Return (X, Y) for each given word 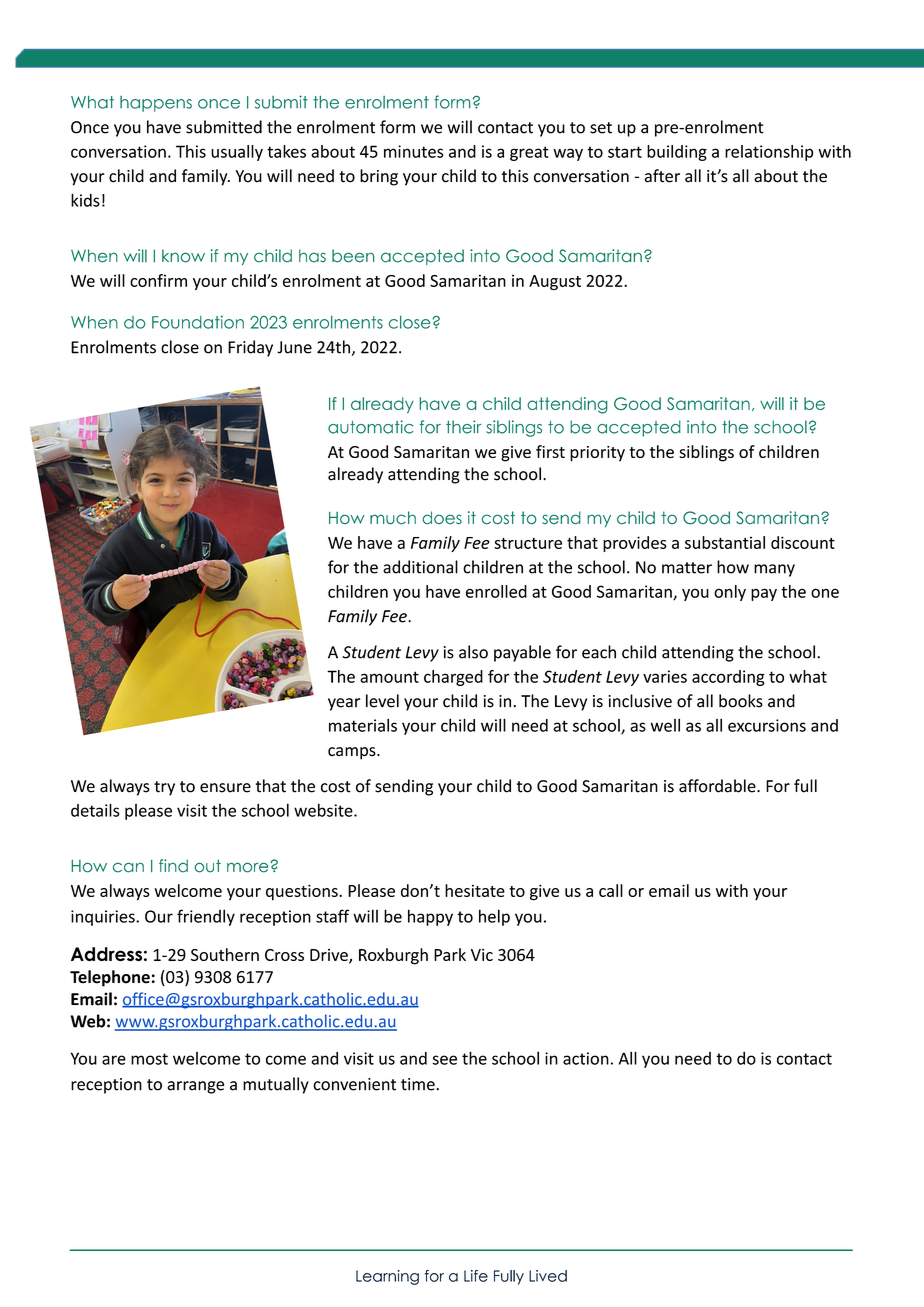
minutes (414, 151)
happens (156, 104)
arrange (195, 1087)
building (677, 153)
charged (453, 678)
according (728, 678)
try (164, 788)
